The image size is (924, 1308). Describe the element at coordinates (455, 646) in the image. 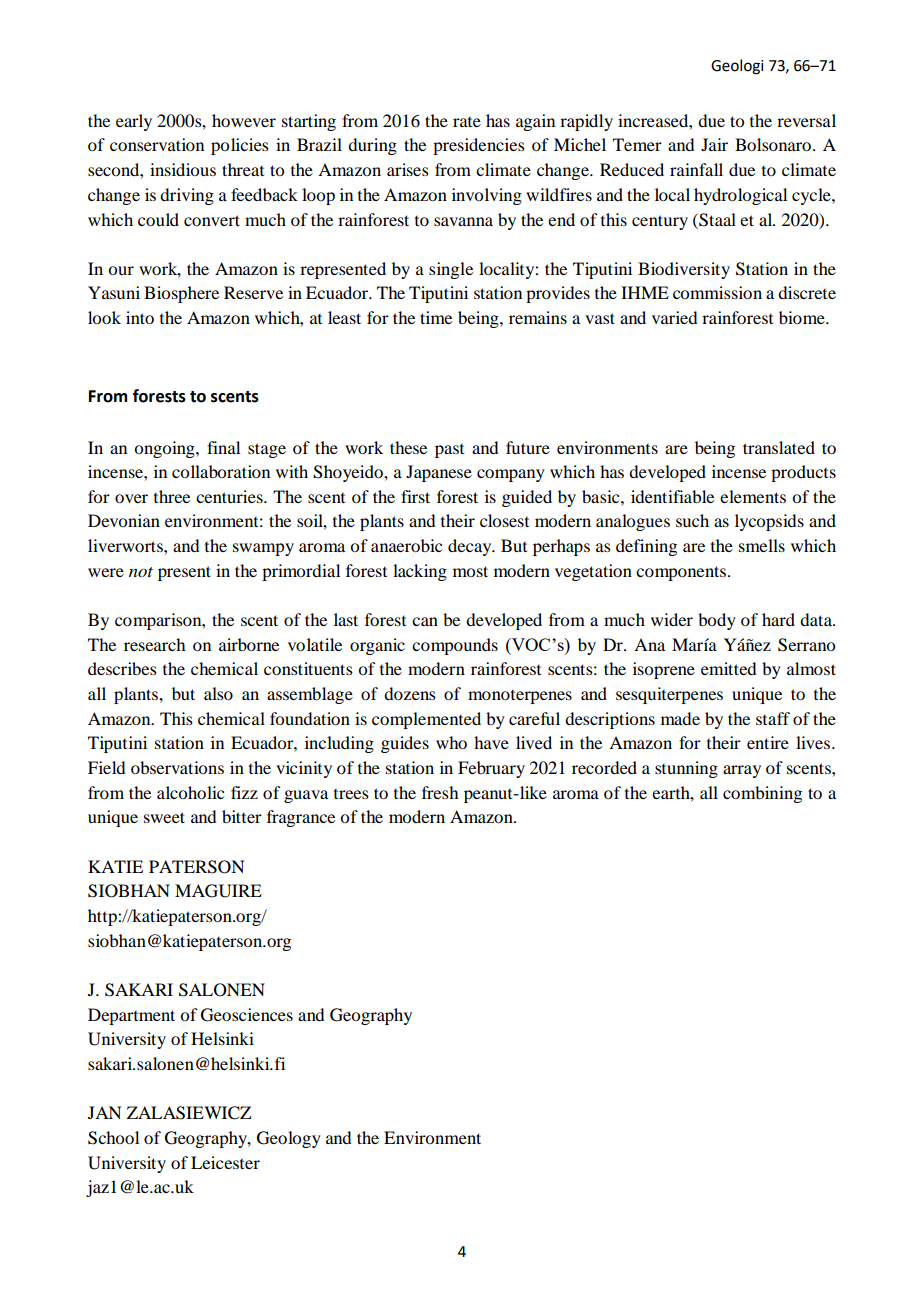

I see `compounds` at that location.
